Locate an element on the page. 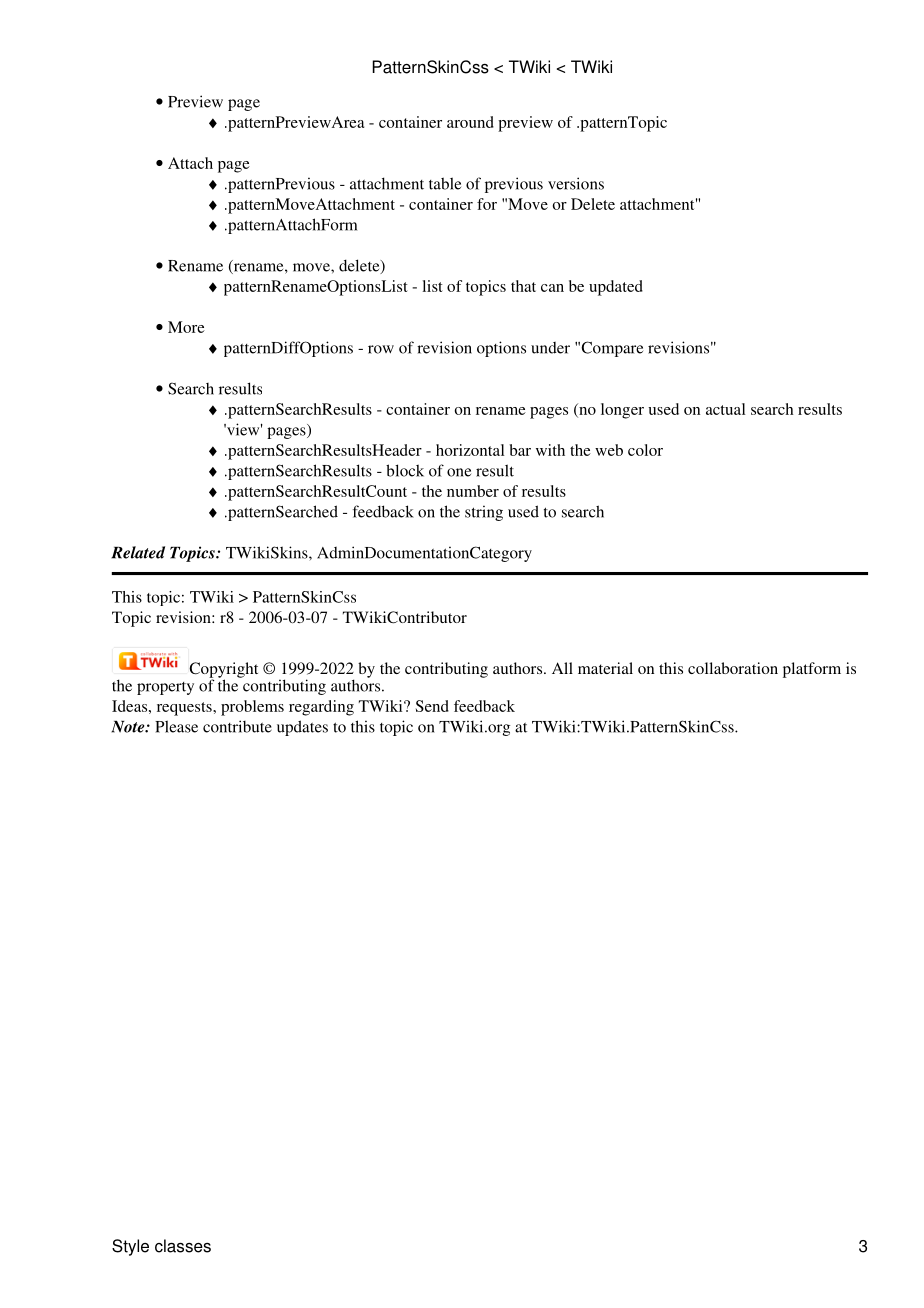 The width and height of the image is (924, 1308). Style is located at coordinates (130, 1247).
